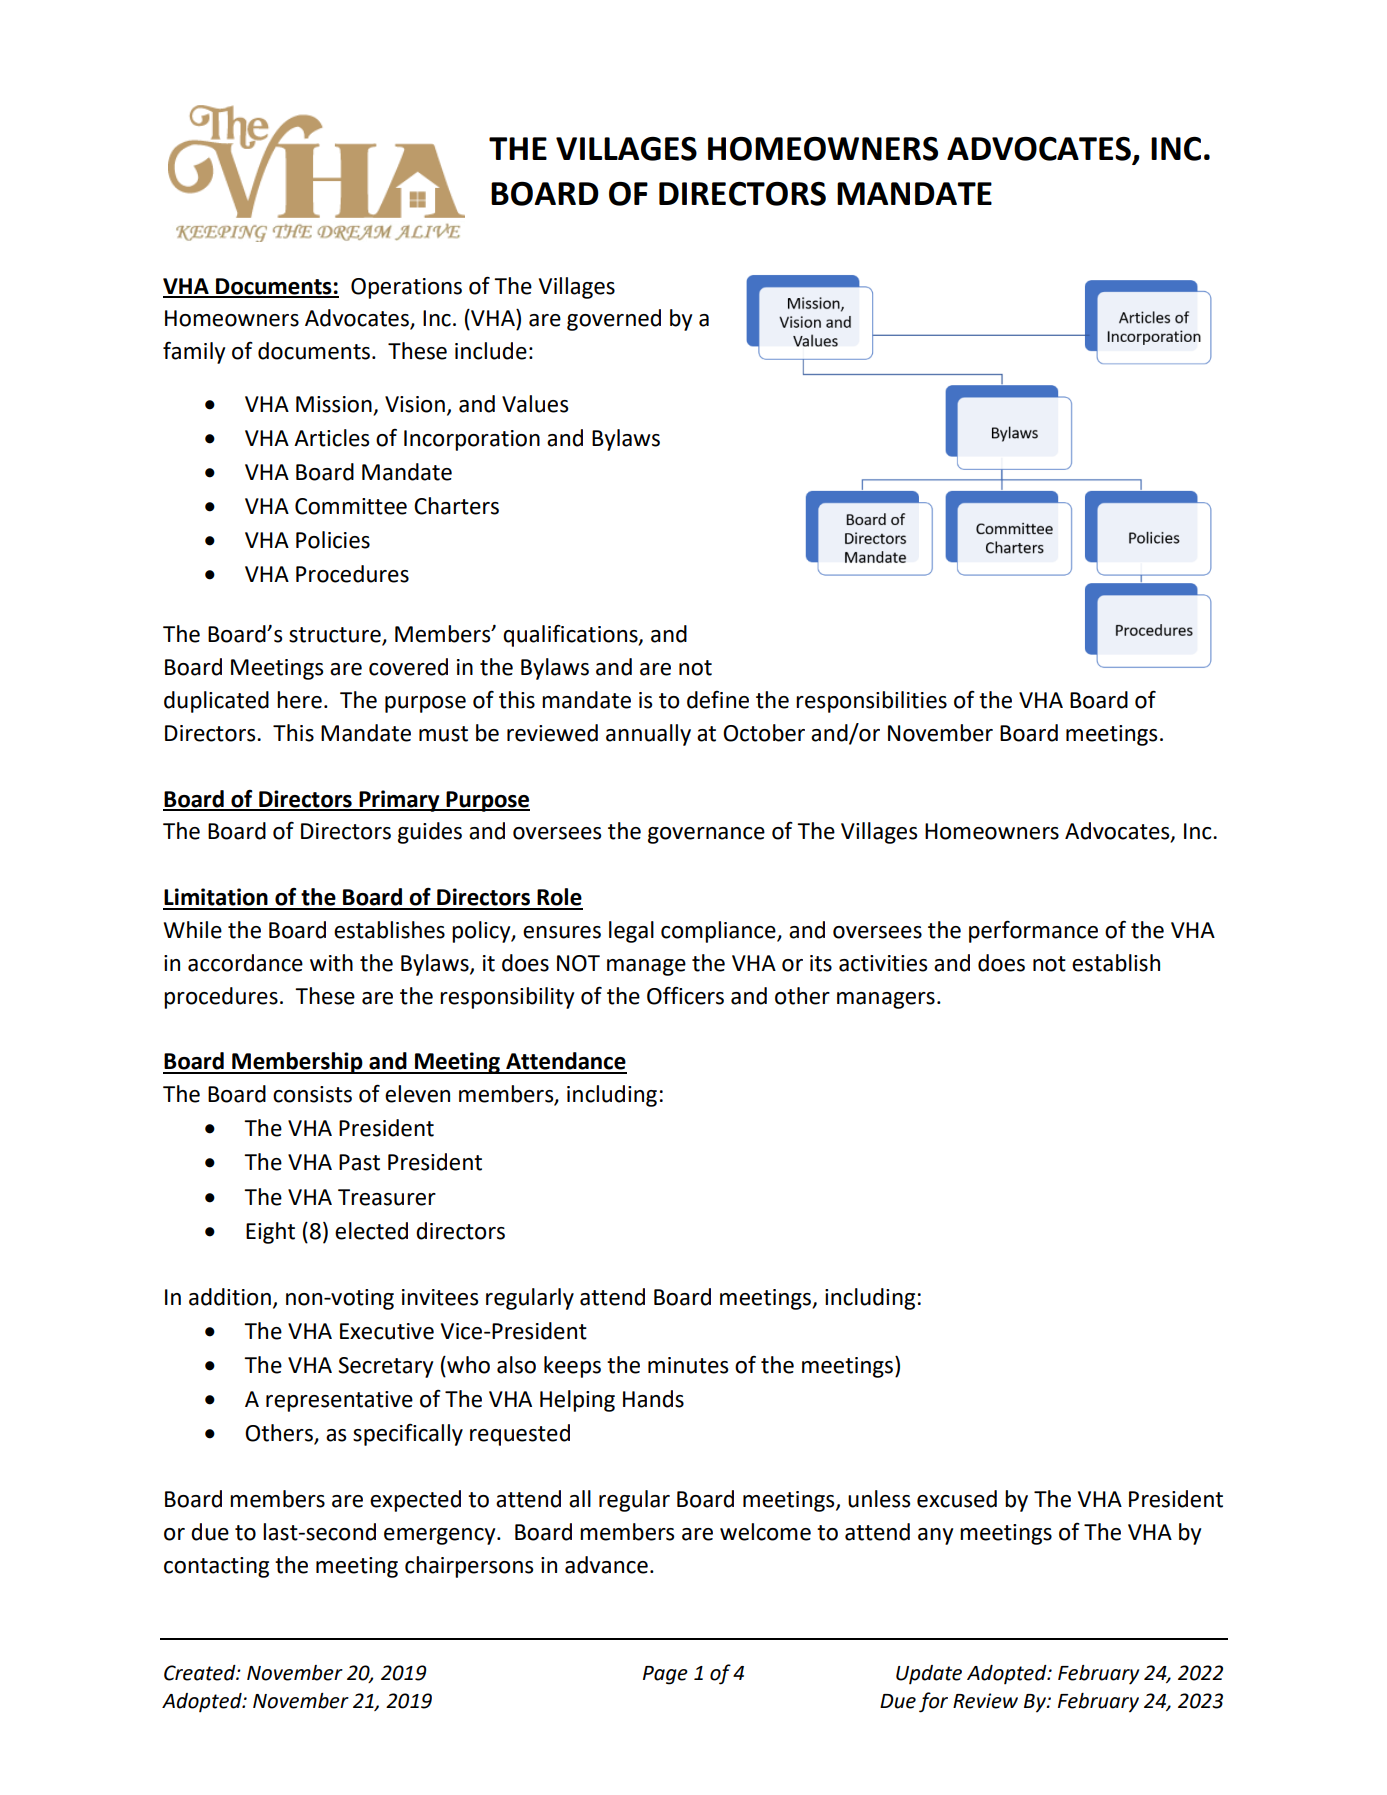 The image size is (1387, 1795). I want to click on with, so click(331, 963).
